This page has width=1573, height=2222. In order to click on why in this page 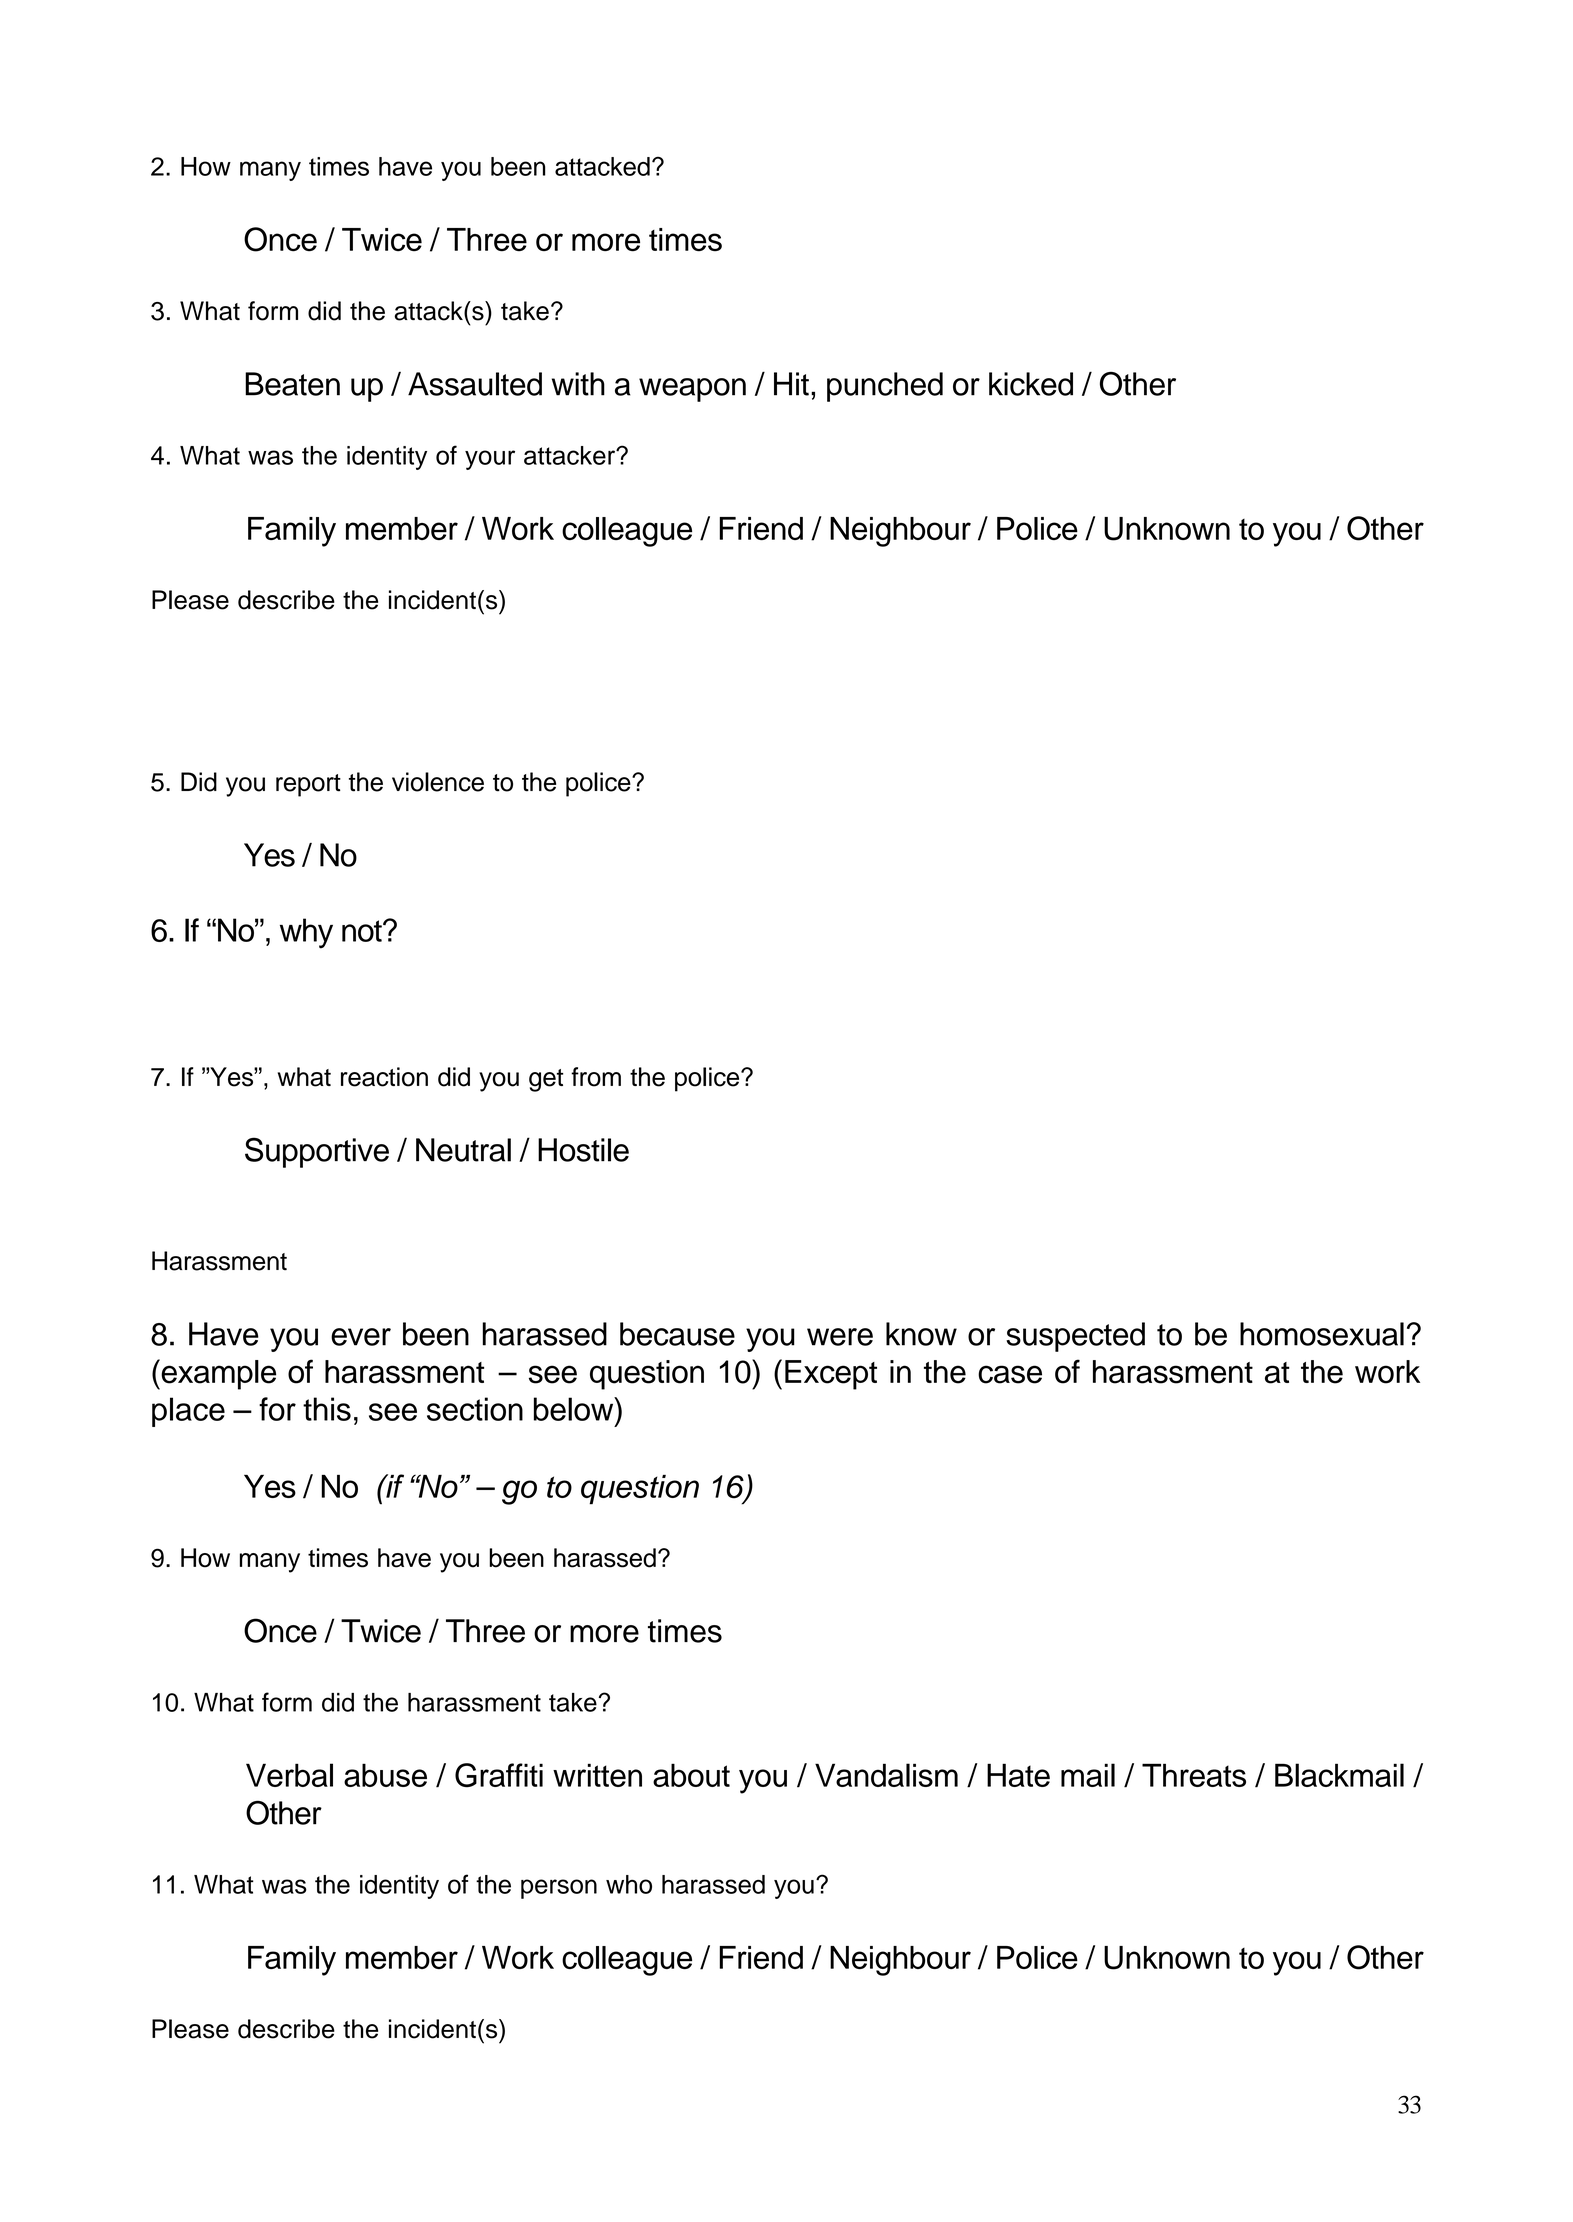, I will do `click(306, 933)`.
